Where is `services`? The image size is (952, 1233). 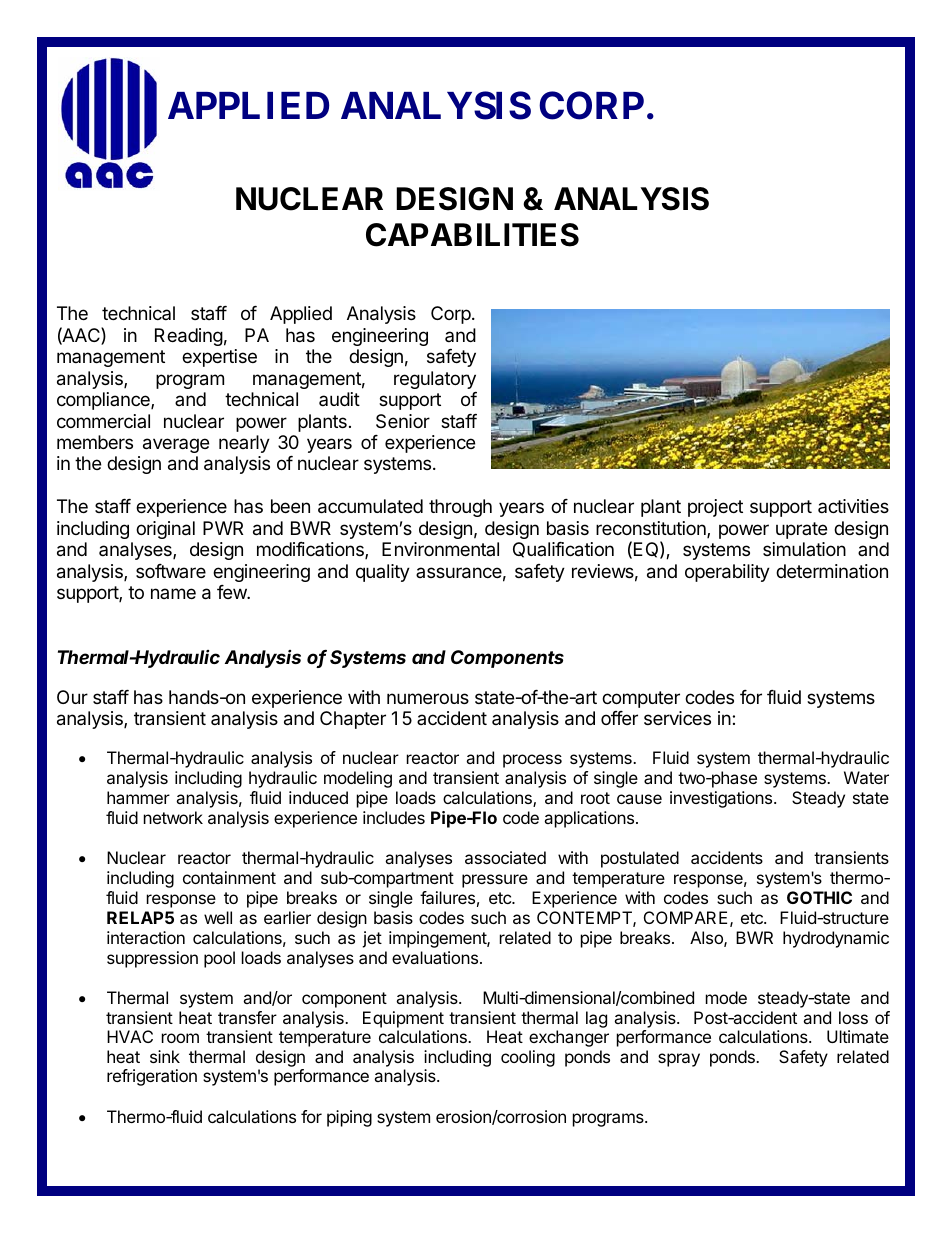
services is located at coordinates (677, 718).
